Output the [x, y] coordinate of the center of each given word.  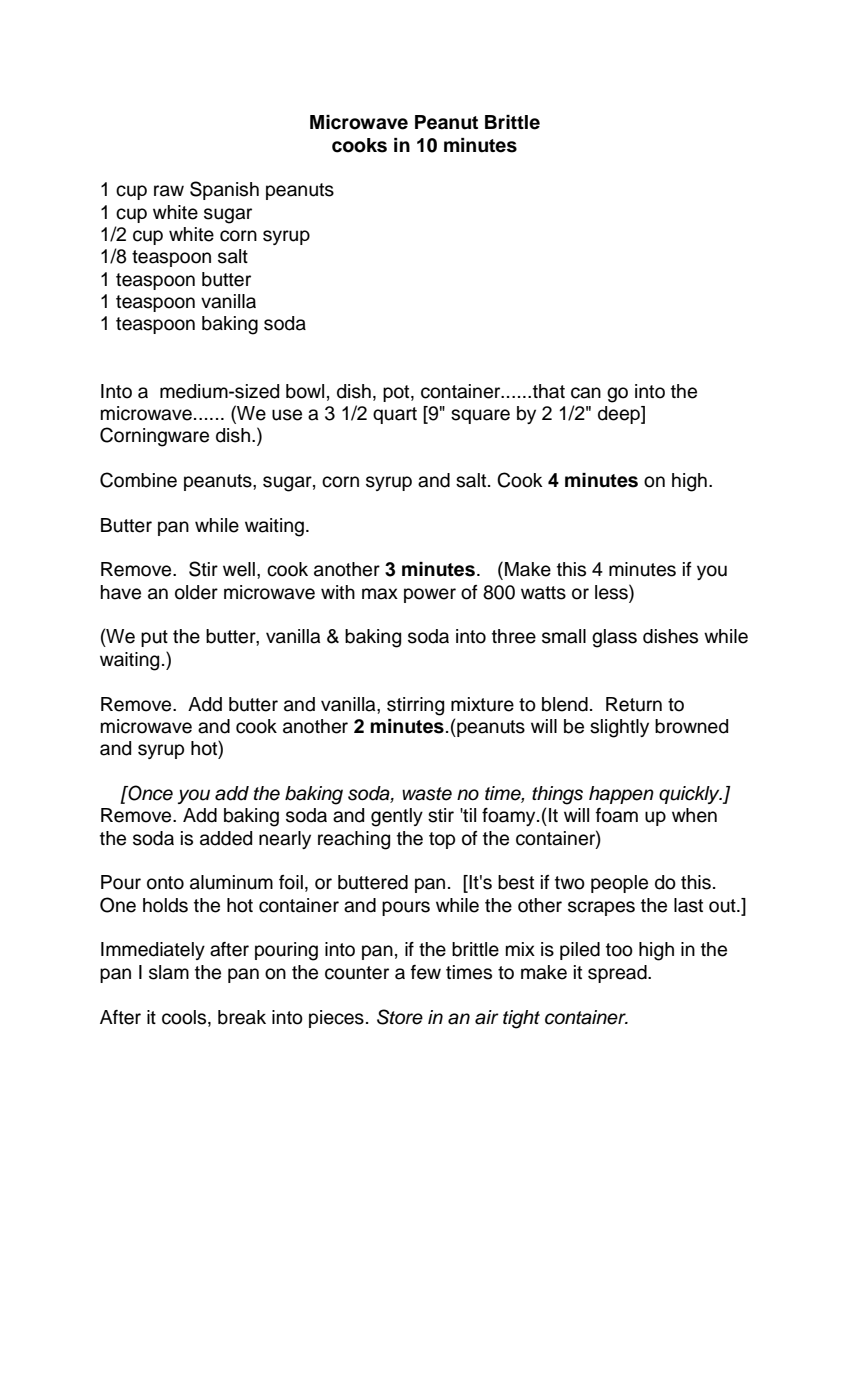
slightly [619, 728]
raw [169, 191]
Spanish [224, 190]
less [612, 592]
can [586, 393]
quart [395, 415]
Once [149, 793]
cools [185, 1017]
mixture [482, 704]
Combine [138, 480]
